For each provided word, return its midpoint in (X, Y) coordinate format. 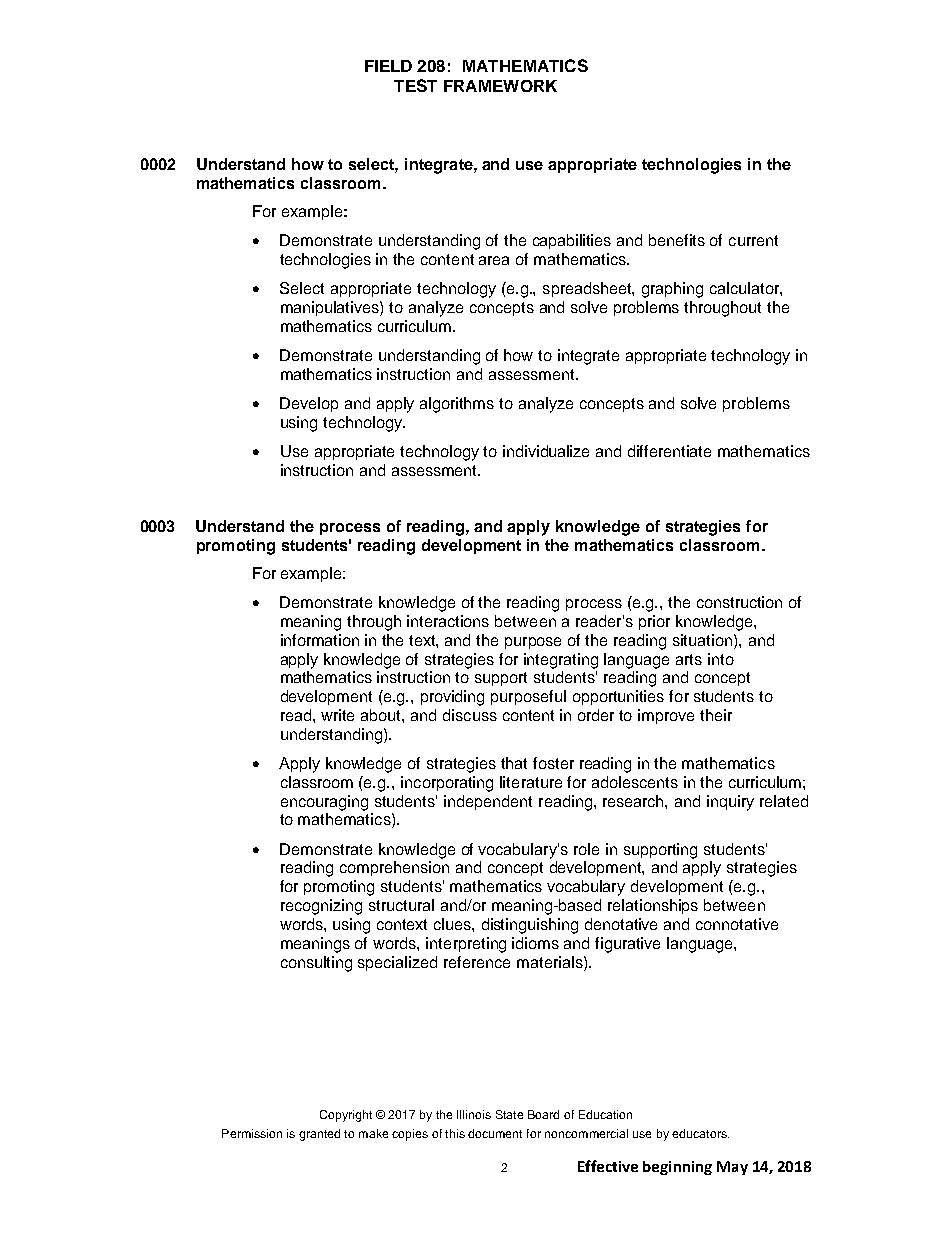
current (753, 240)
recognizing (321, 907)
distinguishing (530, 926)
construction (739, 602)
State (509, 1114)
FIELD (388, 66)
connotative (737, 924)
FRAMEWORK (500, 86)
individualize (546, 451)
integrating (561, 661)
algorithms (457, 405)
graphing (672, 290)
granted (319, 1135)
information (320, 640)
